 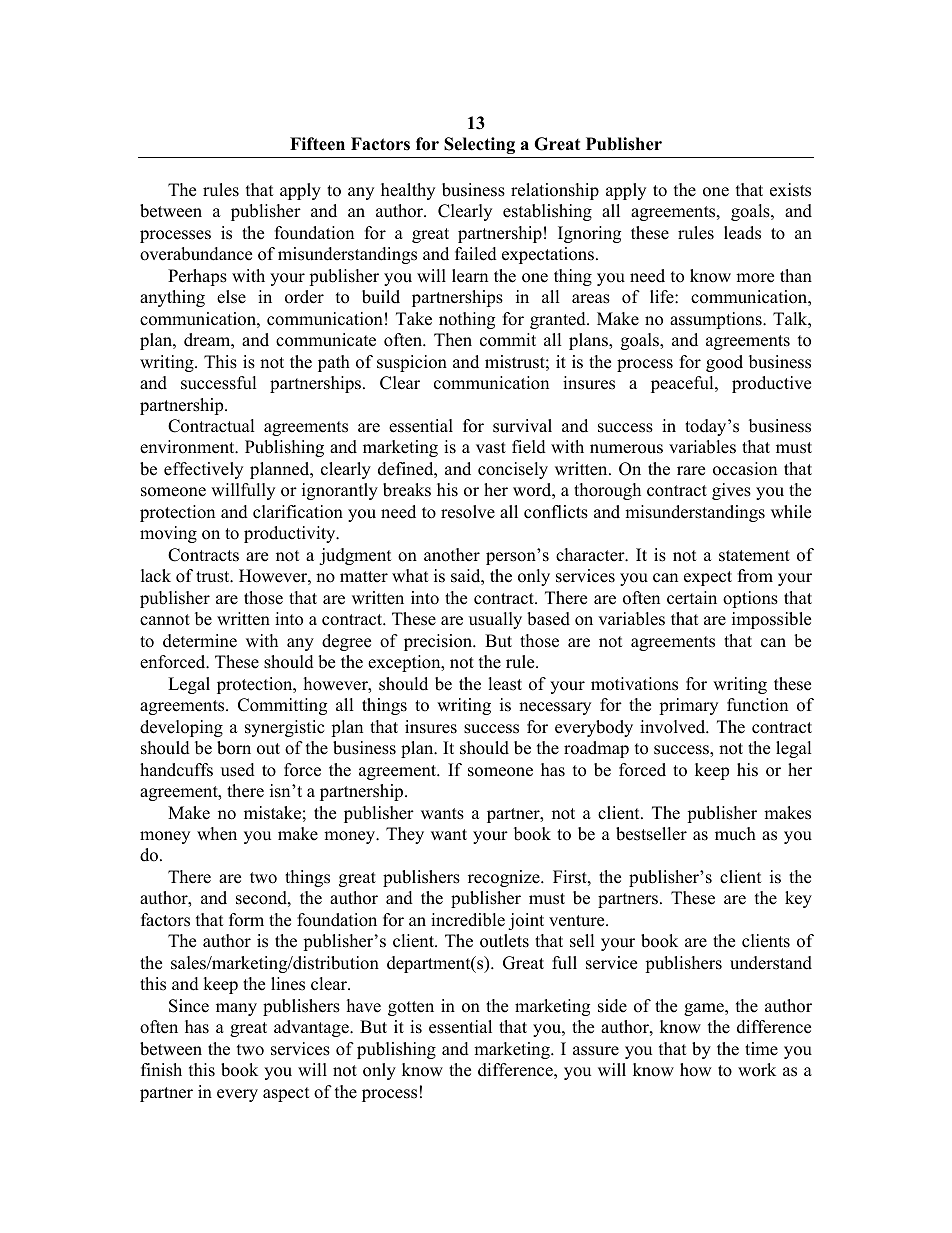 I want to click on Fifteen, so click(x=317, y=144).
